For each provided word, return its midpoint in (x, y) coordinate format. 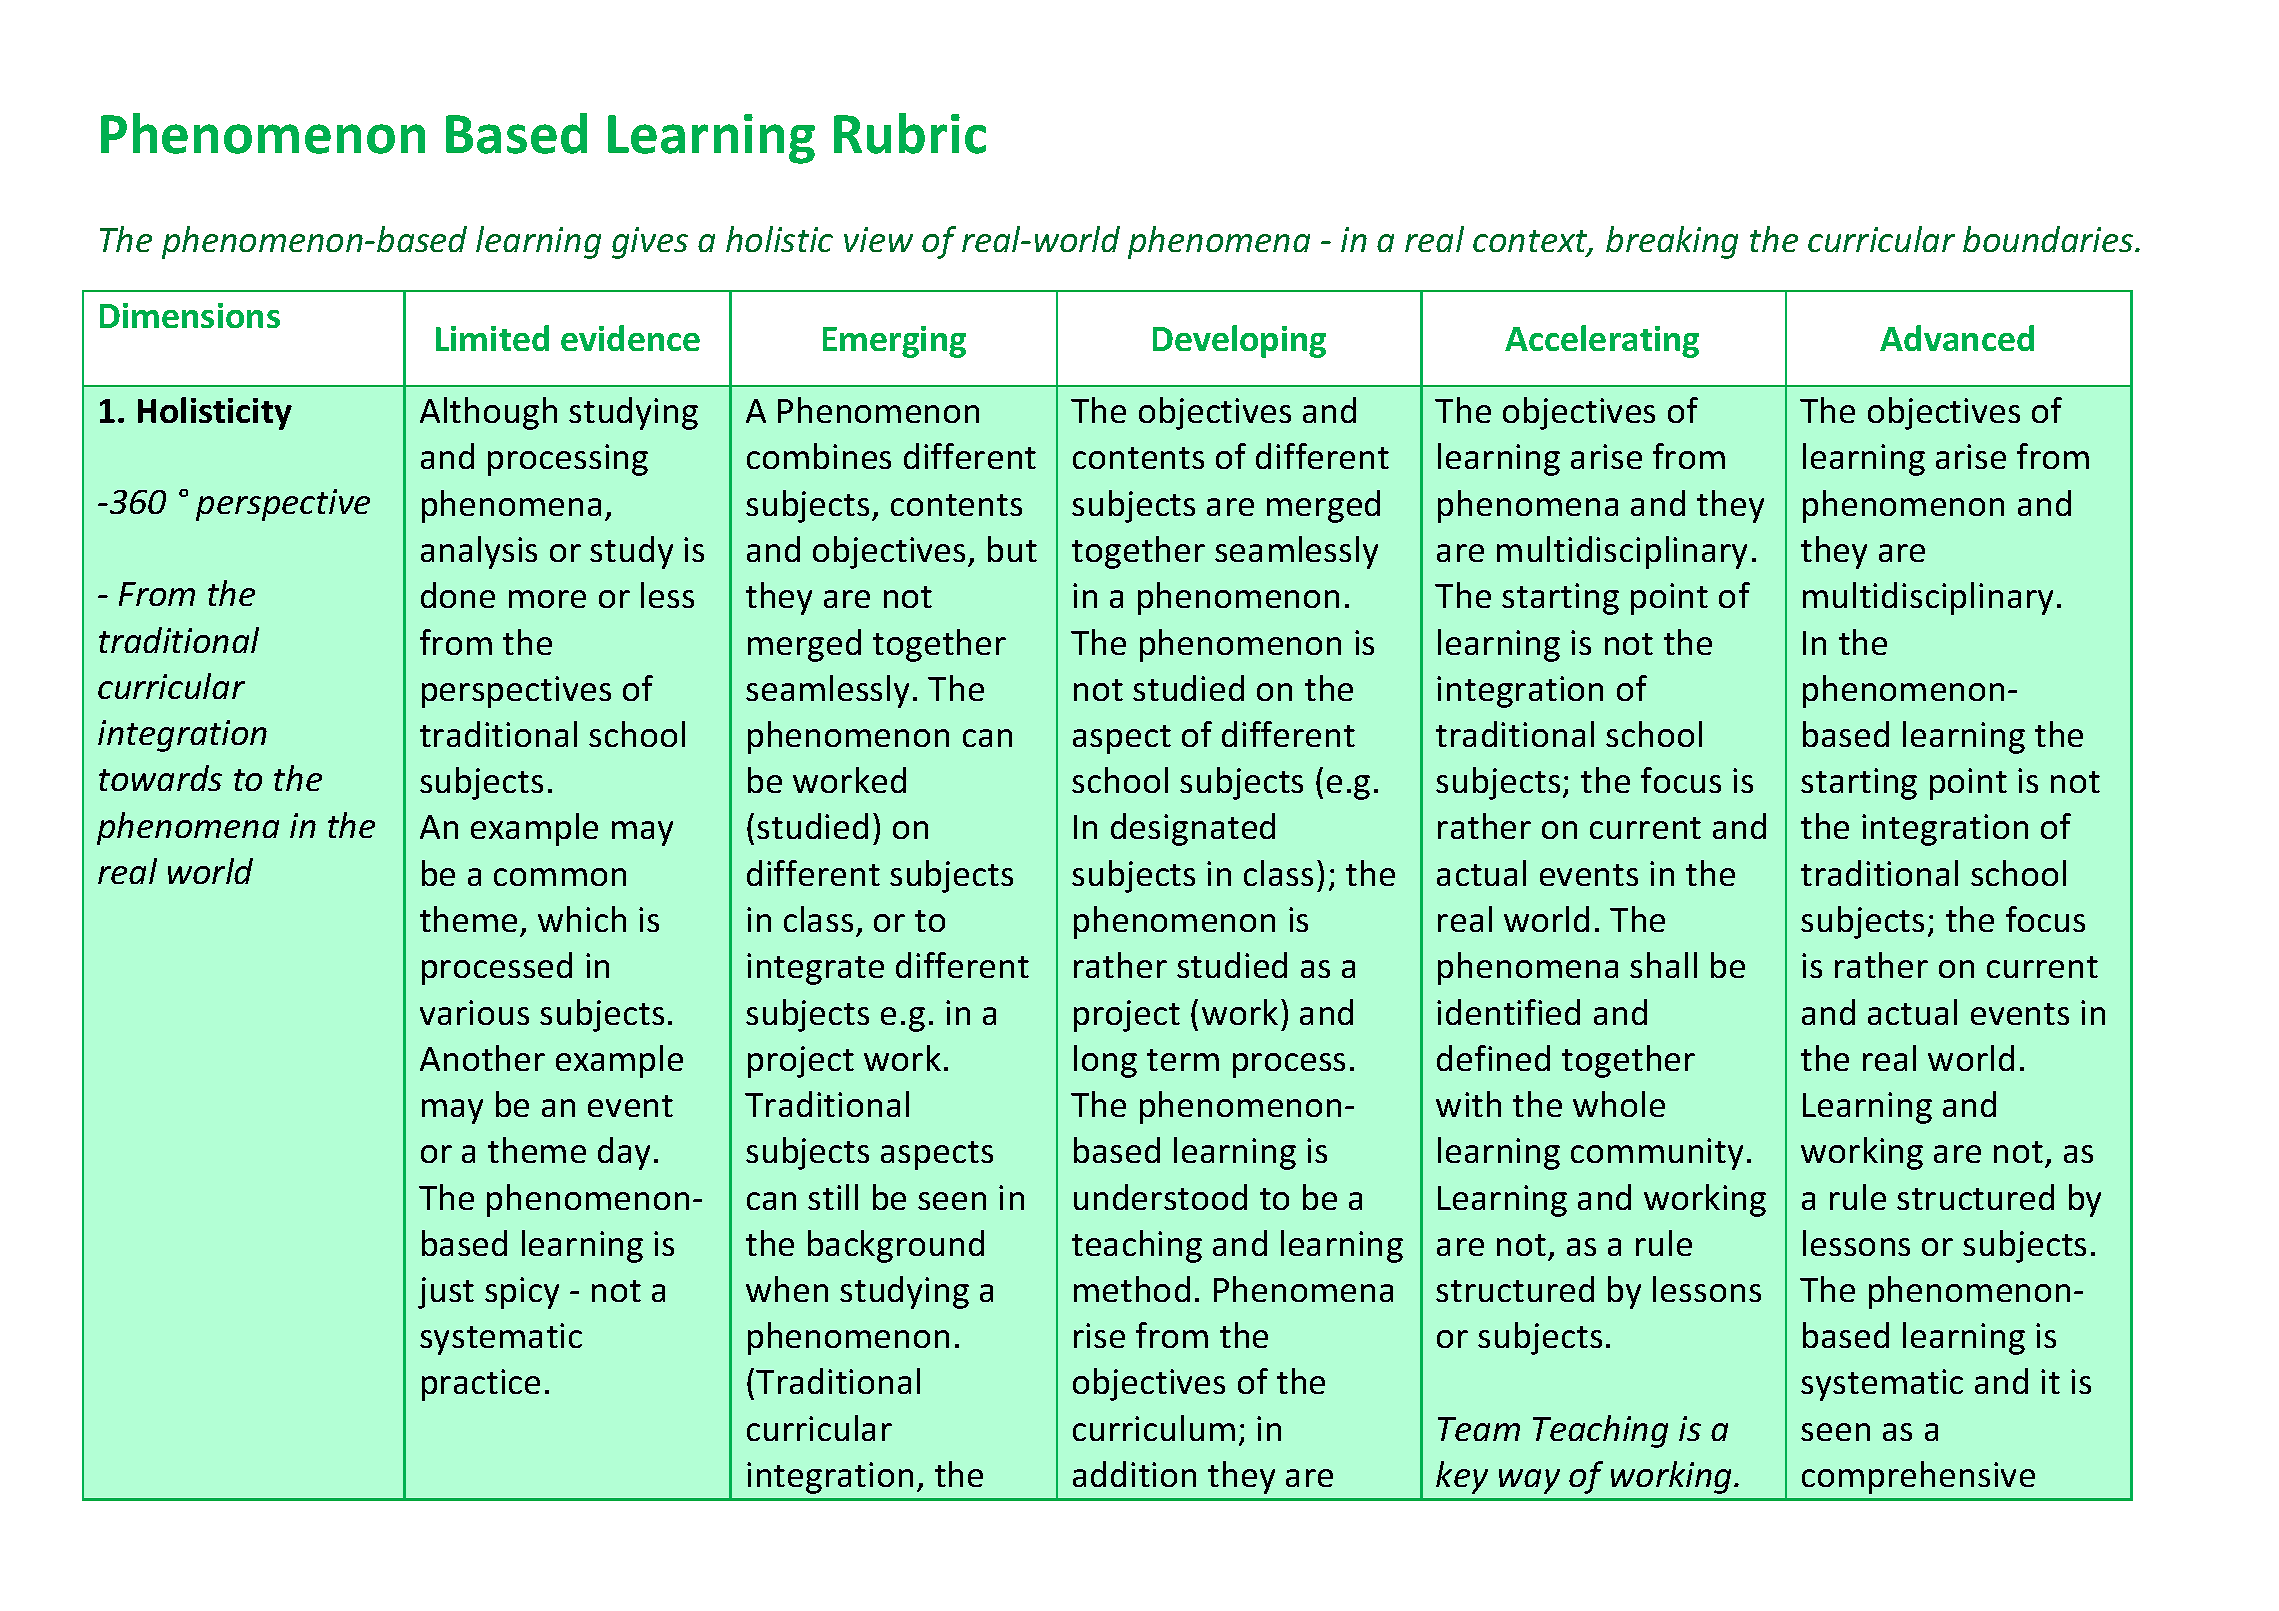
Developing (1239, 341)
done (458, 595)
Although (488, 413)
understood (1160, 1197)
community (1657, 1154)
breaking (1672, 242)
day (624, 1153)
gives (650, 243)
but (1012, 549)
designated (1193, 829)
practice (481, 1385)
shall (1663, 965)
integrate (815, 969)
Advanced (1957, 338)
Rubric (910, 133)
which (582, 919)
